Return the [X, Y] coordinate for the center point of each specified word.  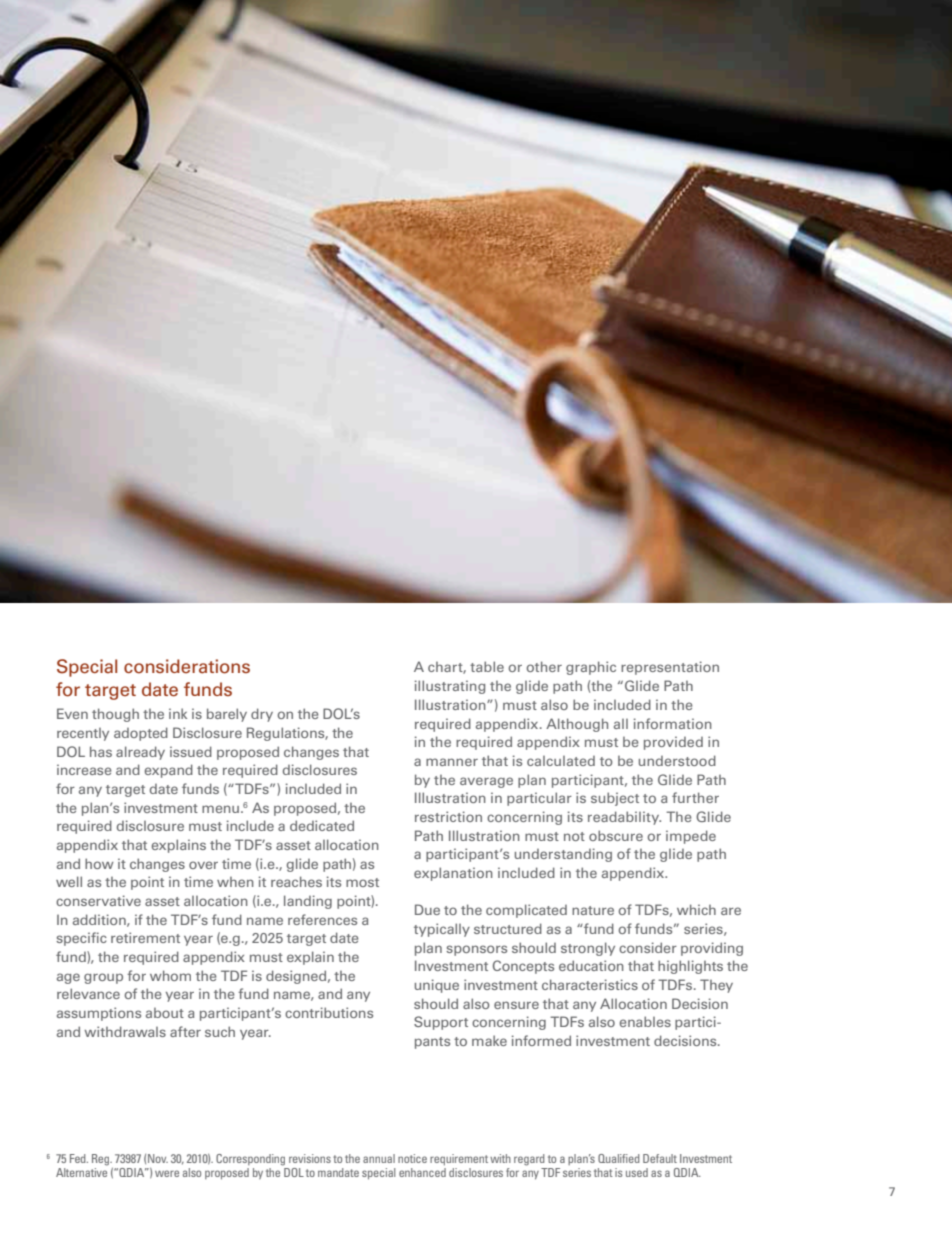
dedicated [322, 825]
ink [178, 713]
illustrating [450, 687]
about [165, 1013]
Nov [158, 1158]
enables [645, 1021]
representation [670, 668]
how [99, 863]
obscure [616, 835]
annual [379, 1158]
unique [437, 986]
